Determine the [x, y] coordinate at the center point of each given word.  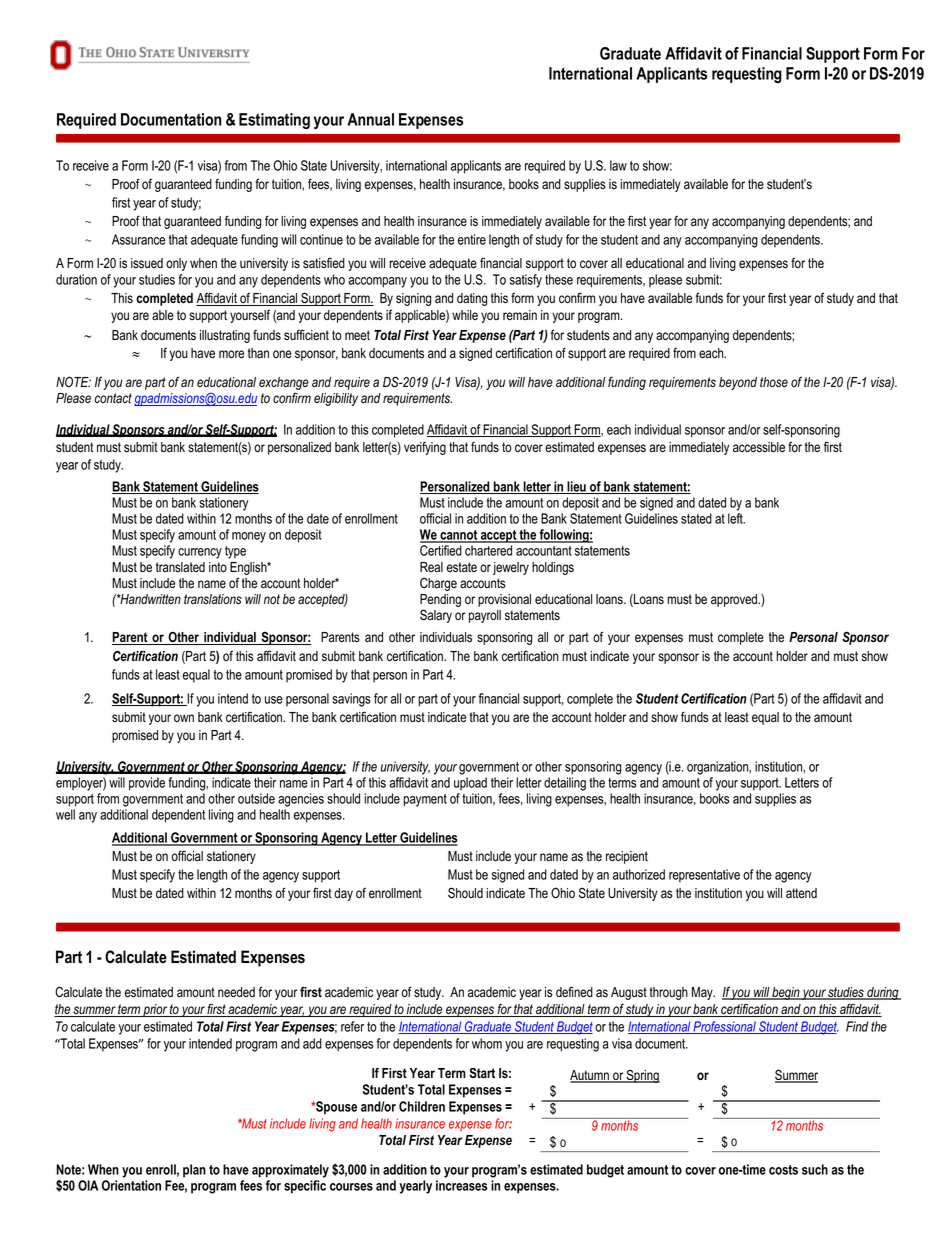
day [343, 894]
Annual [370, 119]
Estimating [274, 121]
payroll [485, 616]
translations [213, 599]
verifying [425, 448]
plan [194, 1171]
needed [236, 992]
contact [113, 398]
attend [801, 893]
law [618, 165]
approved [735, 600]
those [774, 382]
